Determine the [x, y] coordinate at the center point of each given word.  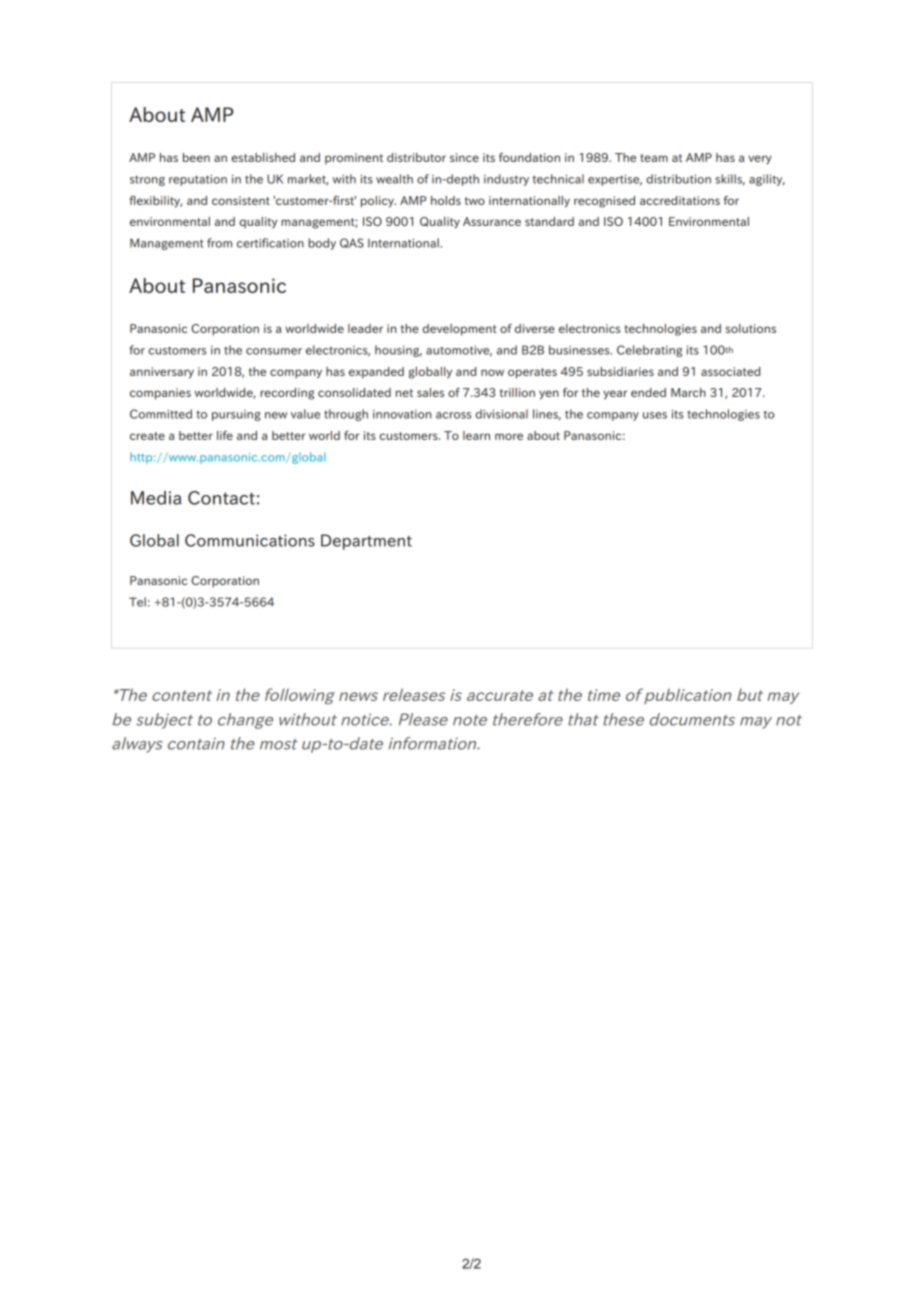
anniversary [162, 373]
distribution [678, 179]
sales [430, 392]
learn [476, 435]
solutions [751, 328]
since [464, 157]
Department [366, 542]
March [688, 392]
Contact [221, 498]
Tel [137, 602]
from [219, 243]
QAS [352, 243]
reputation [198, 180]
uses [655, 415]
